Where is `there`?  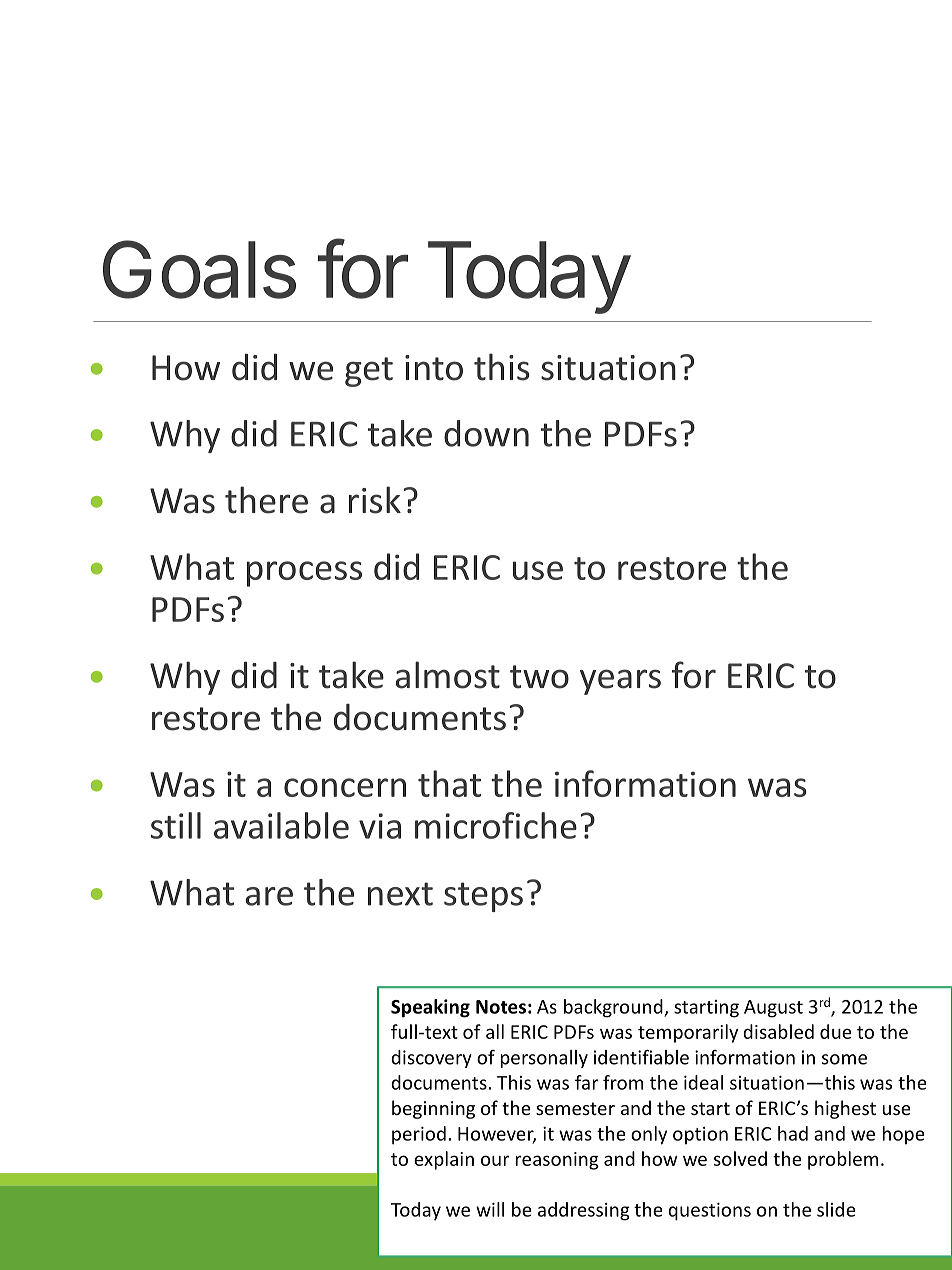
there is located at coordinates (266, 500).
